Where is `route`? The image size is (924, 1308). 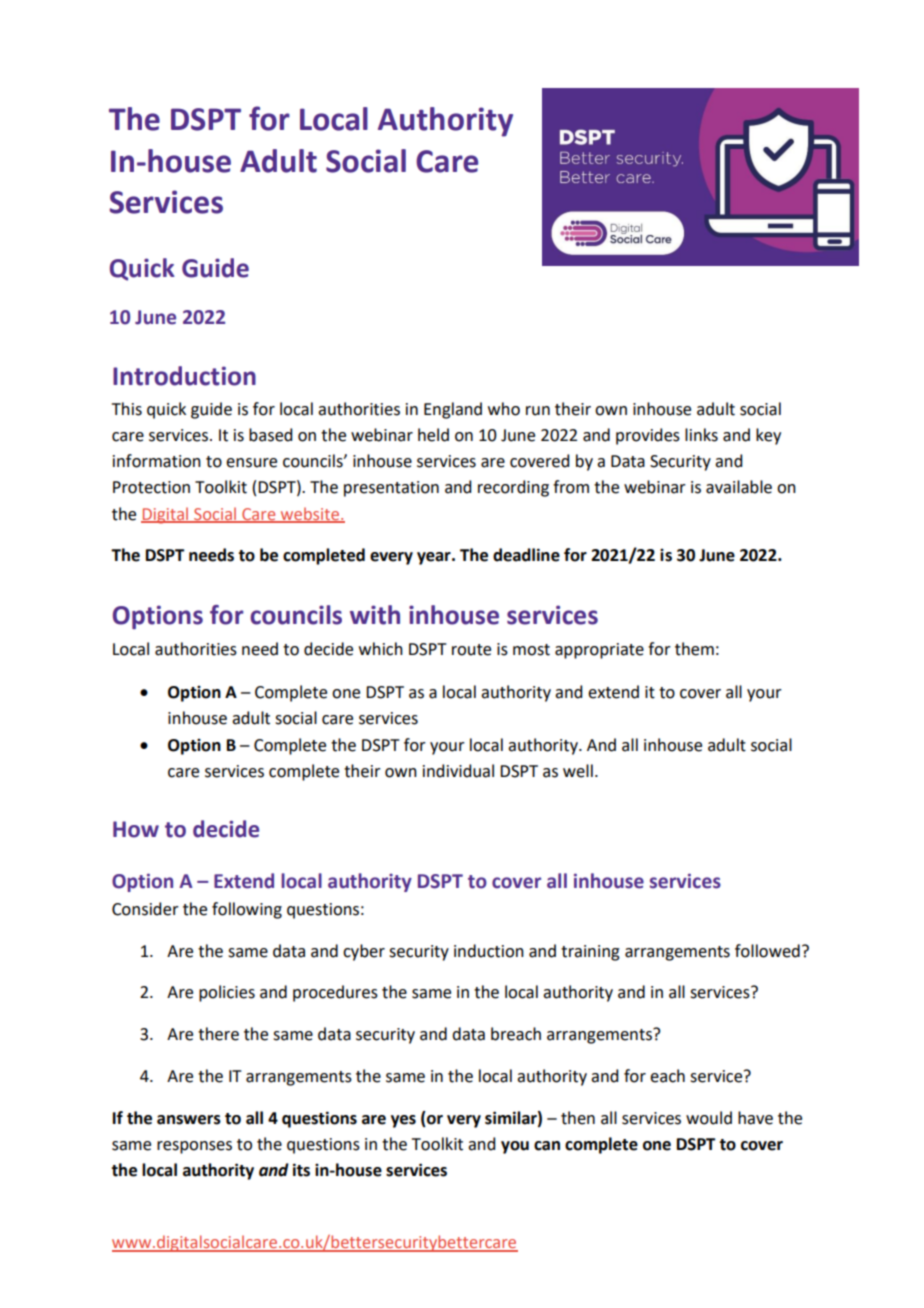
route is located at coordinates (471, 650).
